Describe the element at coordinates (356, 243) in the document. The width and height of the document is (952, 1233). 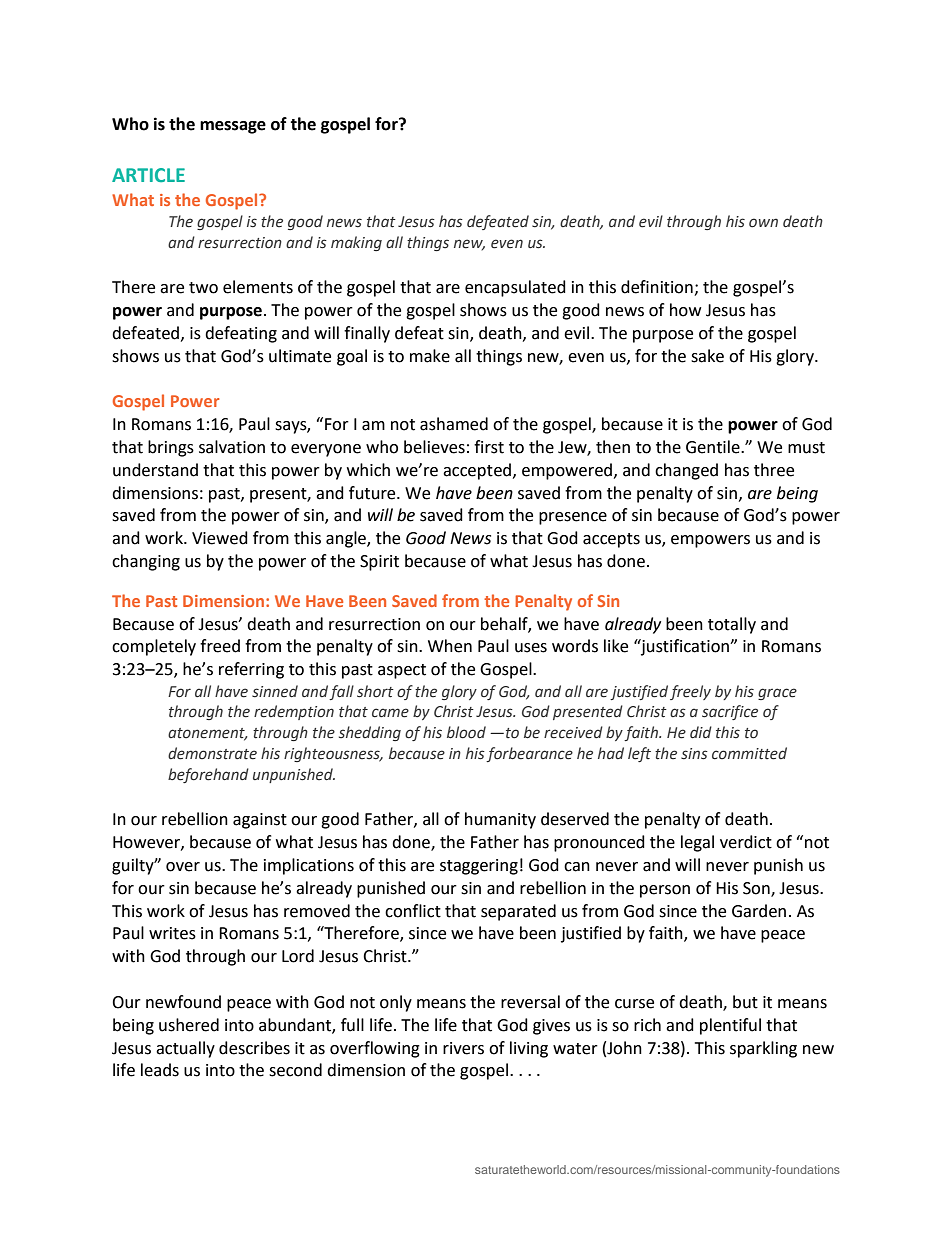
I see `making` at that location.
